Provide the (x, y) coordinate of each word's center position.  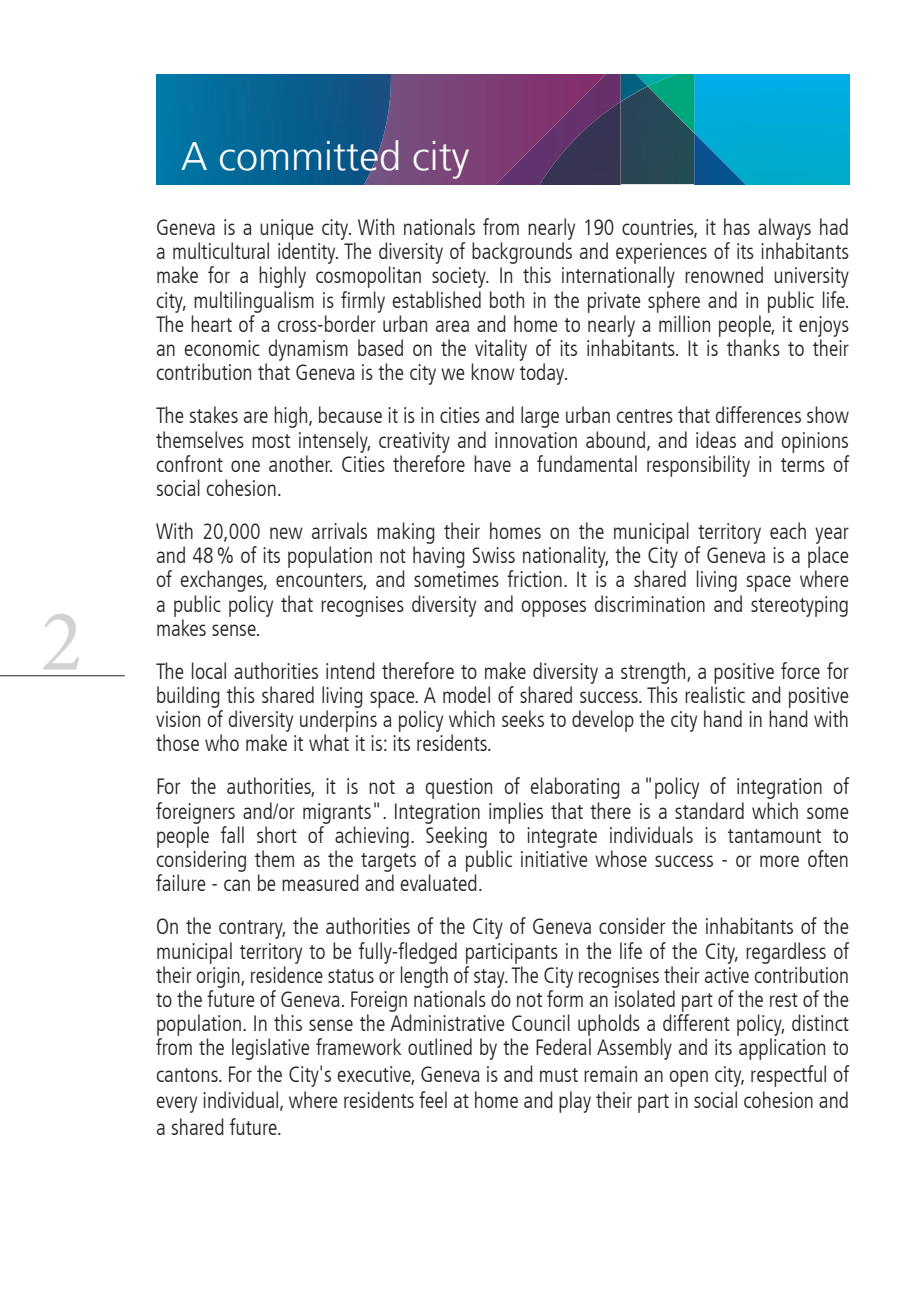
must (559, 1075)
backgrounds (522, 254)
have (492, 463)
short (277, 834)
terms (803, 465)
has (737, 226)
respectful (788, 1076)
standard (709, 810)
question (459, 788)
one (245, 466)
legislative (271, 1049)
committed (309, 155)
